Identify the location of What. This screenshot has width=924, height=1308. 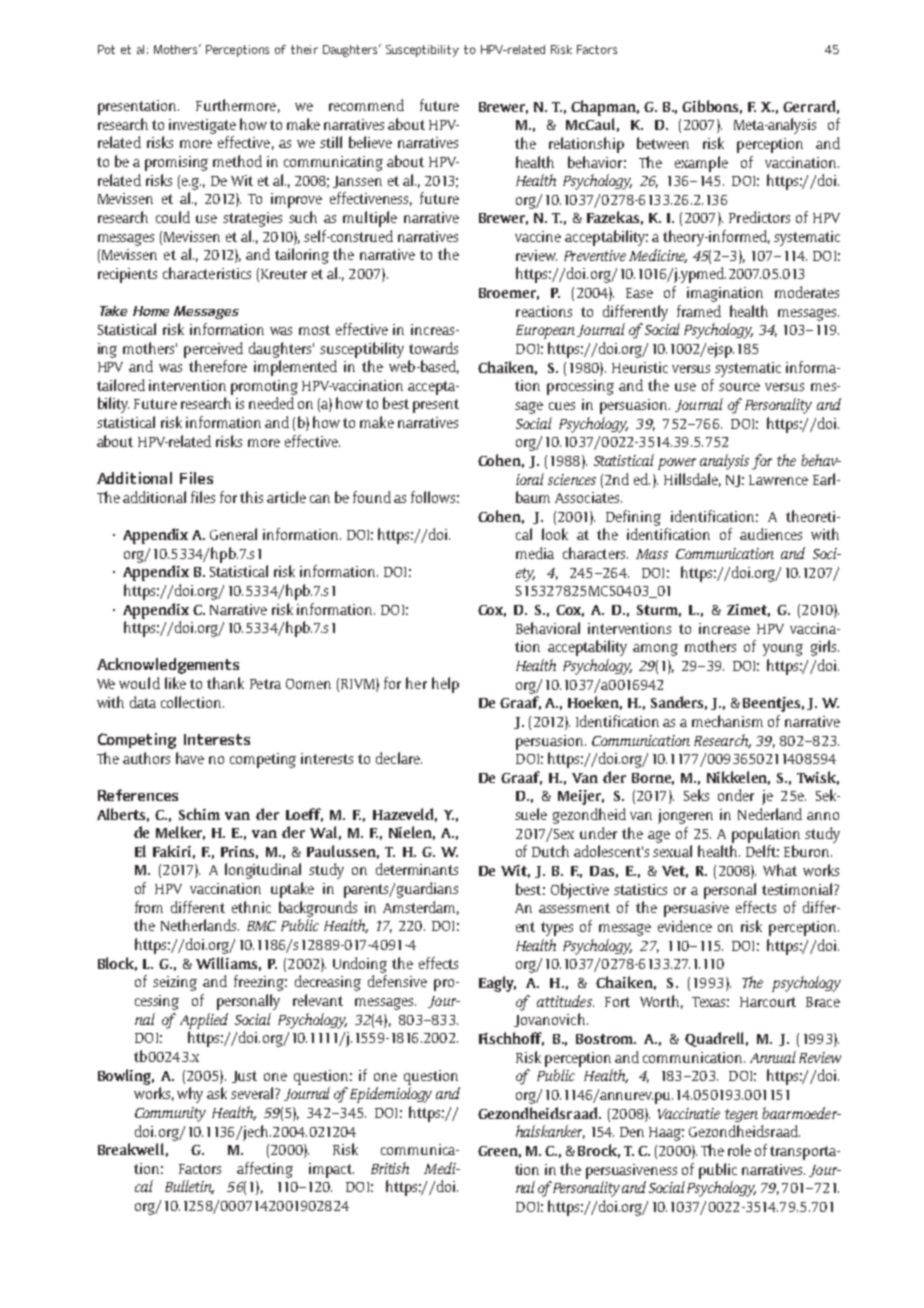
(780, 870).
